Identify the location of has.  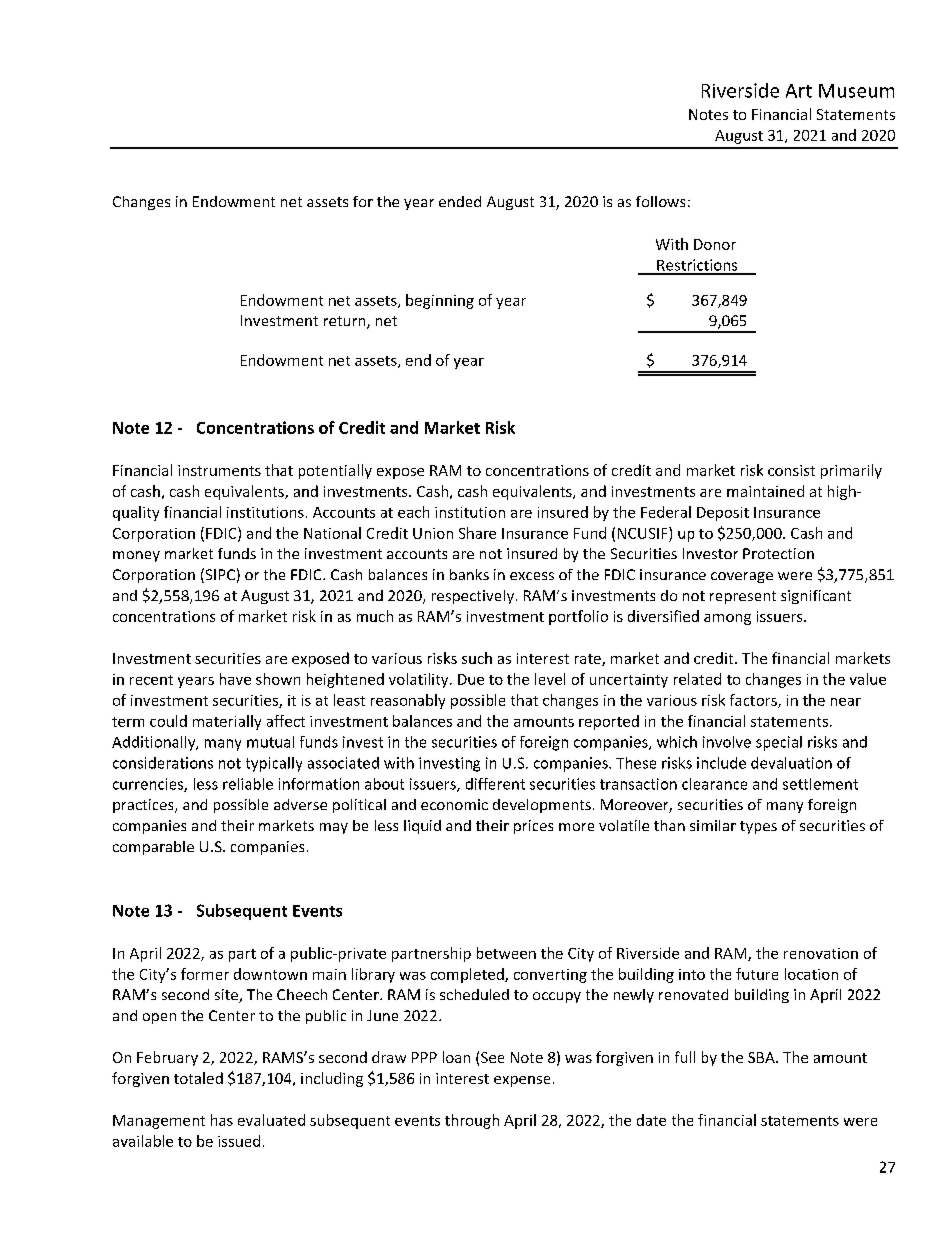
(222, 1120).
